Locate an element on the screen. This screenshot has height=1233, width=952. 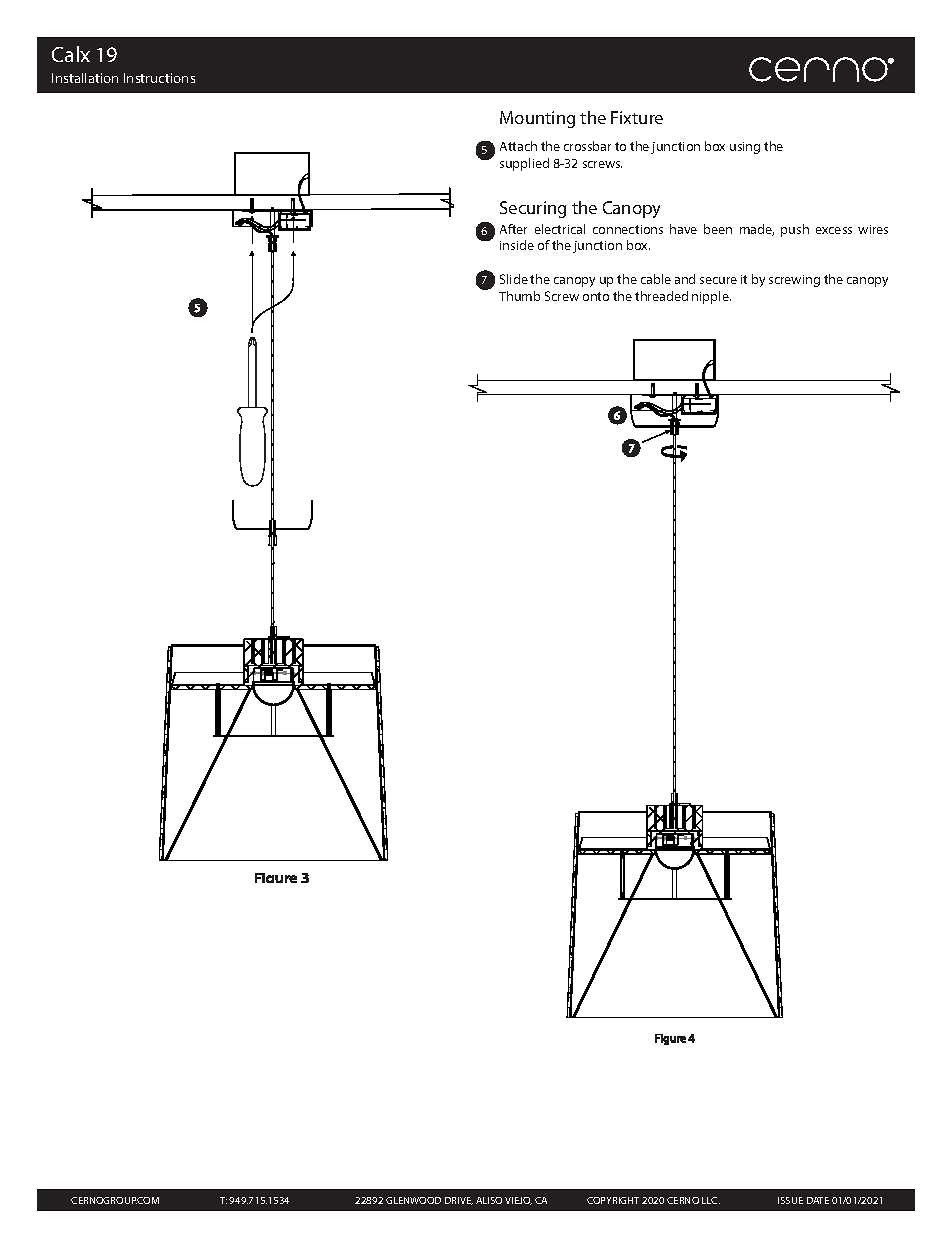
threaded is located at coordinates (661, 296).
